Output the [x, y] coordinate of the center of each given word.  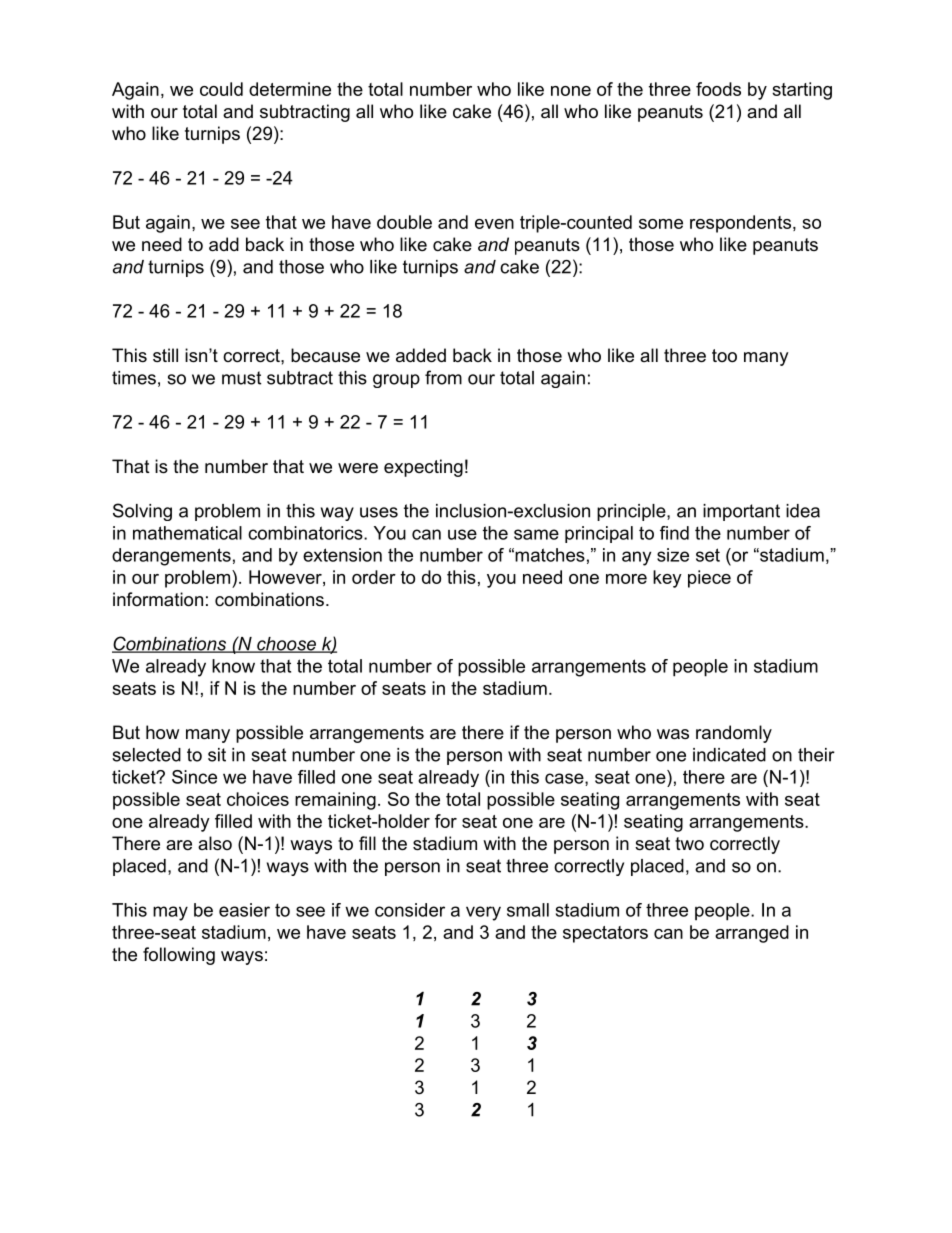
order [374, 577]
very [483, 913]
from [443, 377]
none [571, 91]
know [233, 666]
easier [244, 910]
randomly [734, 734]
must [241, 378]
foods [718, 89]
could [221, 89]
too [724, 356]
